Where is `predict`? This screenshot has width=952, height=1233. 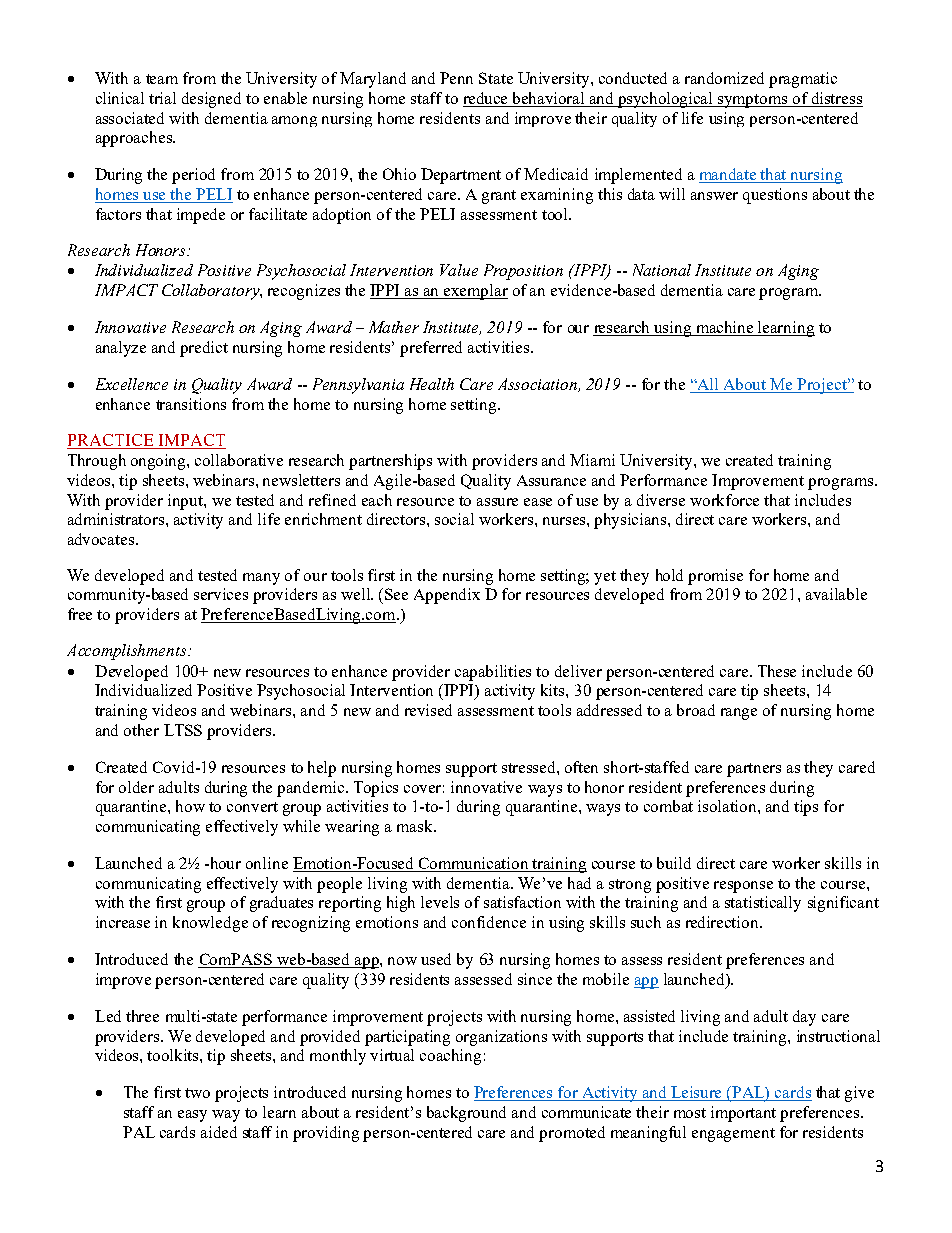 predict is located at coordinates (204, 349).
